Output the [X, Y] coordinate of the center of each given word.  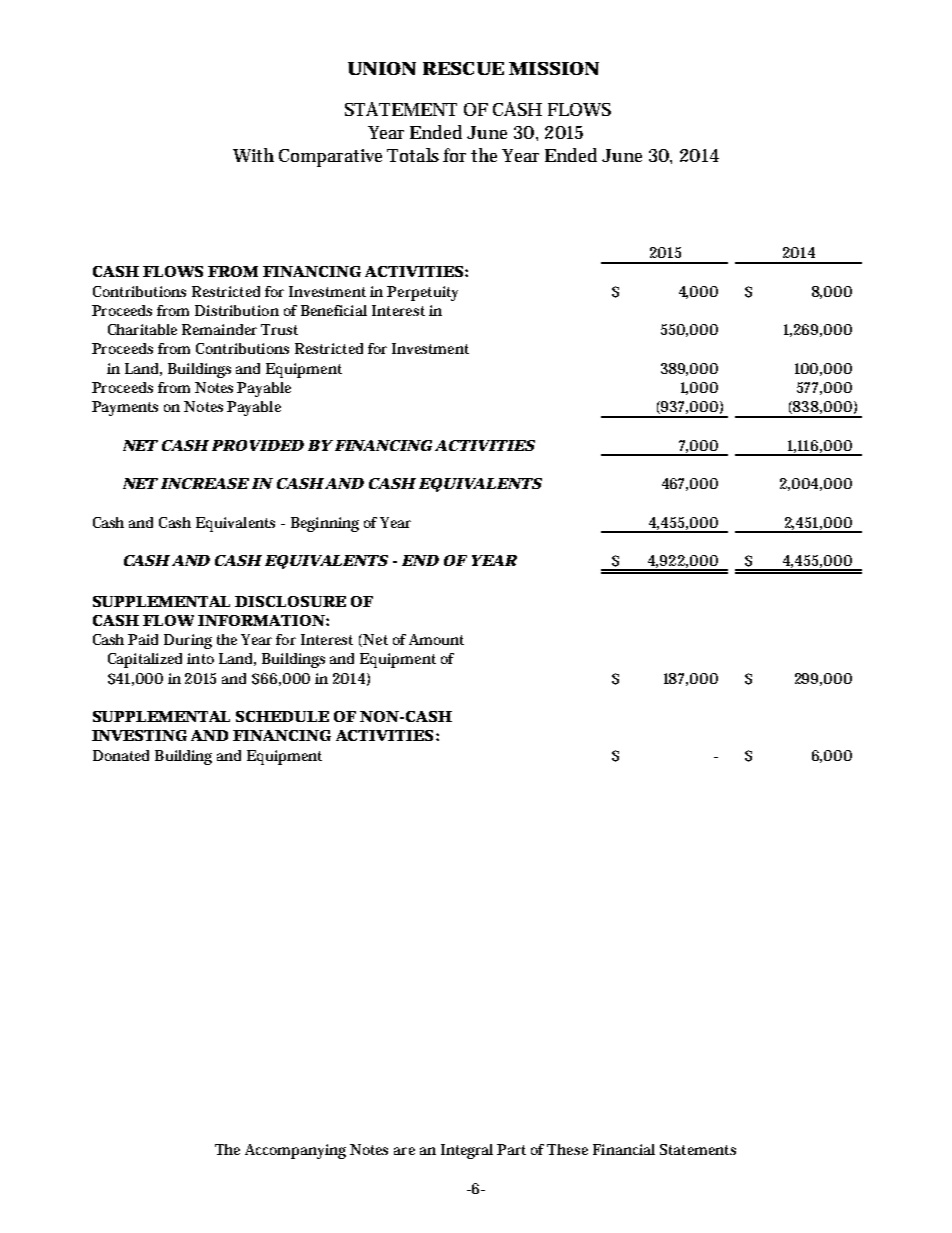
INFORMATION [261, 620]
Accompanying [295, 1151]
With [253, 155]
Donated [121, 755]
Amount [436, 639]
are [404, 1151]
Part [511, 1149]
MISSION [554, 68]
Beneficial [334, 310]
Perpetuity [422, 293]
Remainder [219, 329]
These [567, 1149]
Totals [413, 155]
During [188, 641]
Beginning [325, 524]
